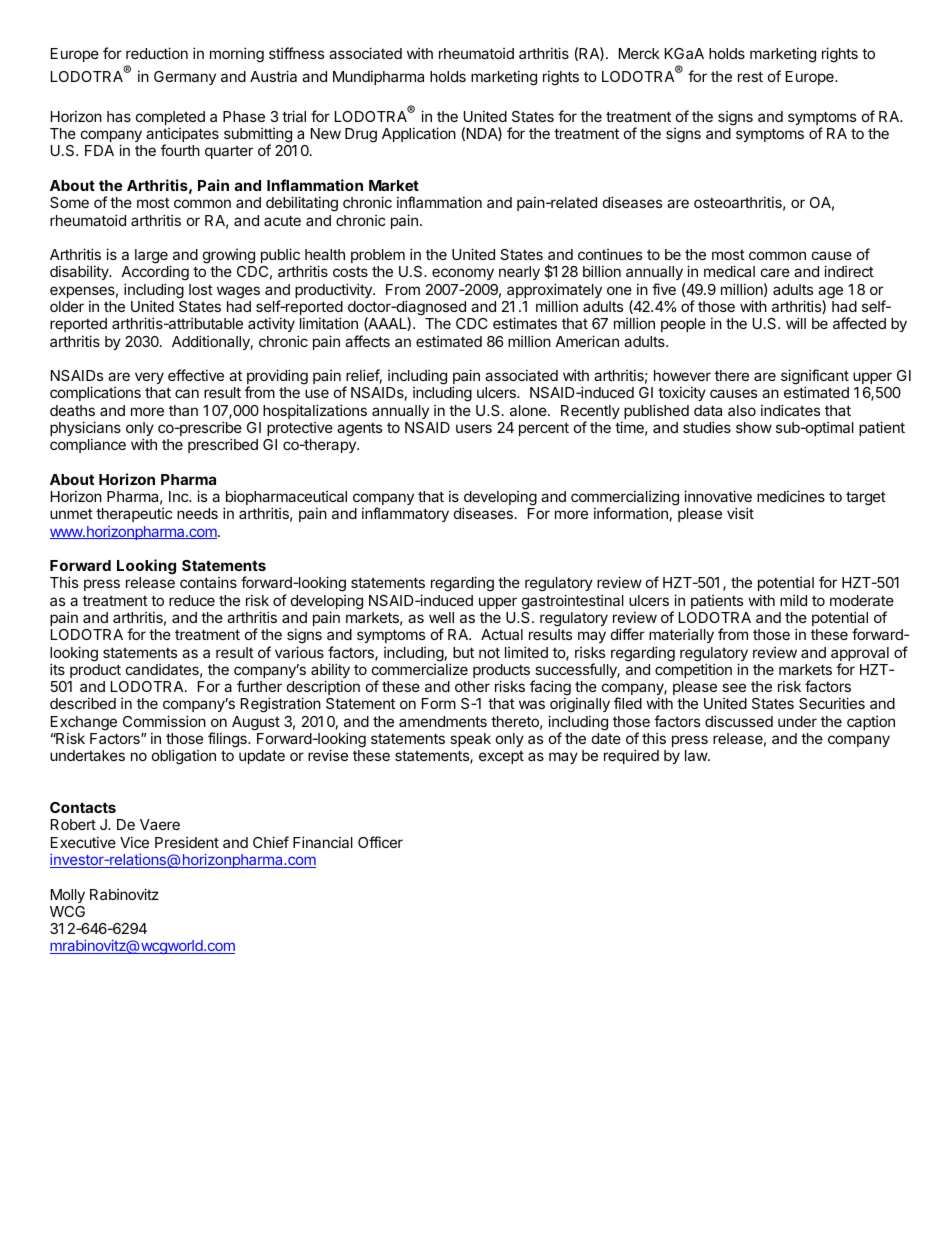  What do you see at coordinates (134, 842) in the page?
I see `Vice` at bounding box center [134, 842].
